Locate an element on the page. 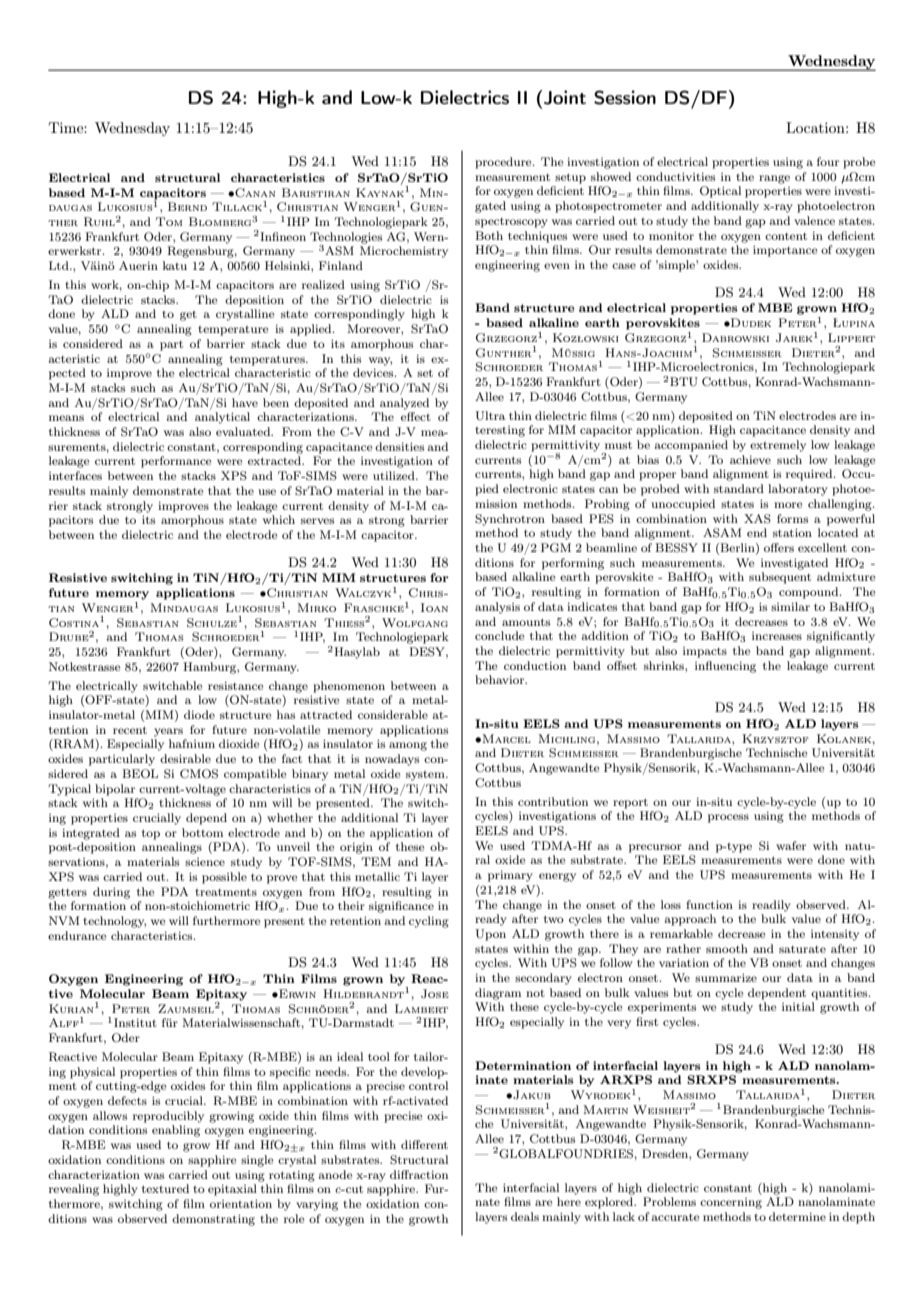  top is located at coordinates (151, 834).
